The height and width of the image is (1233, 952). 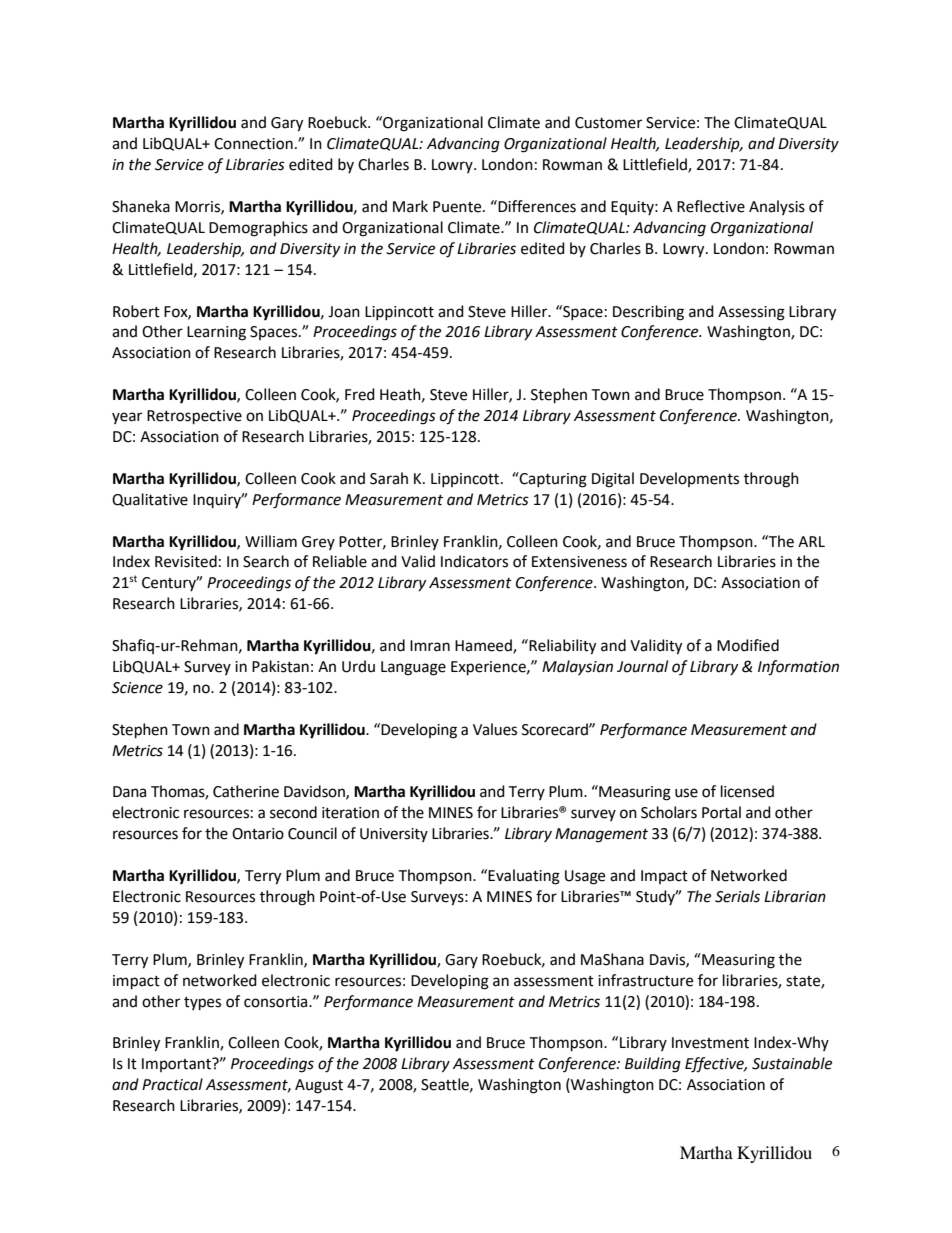 I want to click on Revisited, so click(x=186, y=561).
